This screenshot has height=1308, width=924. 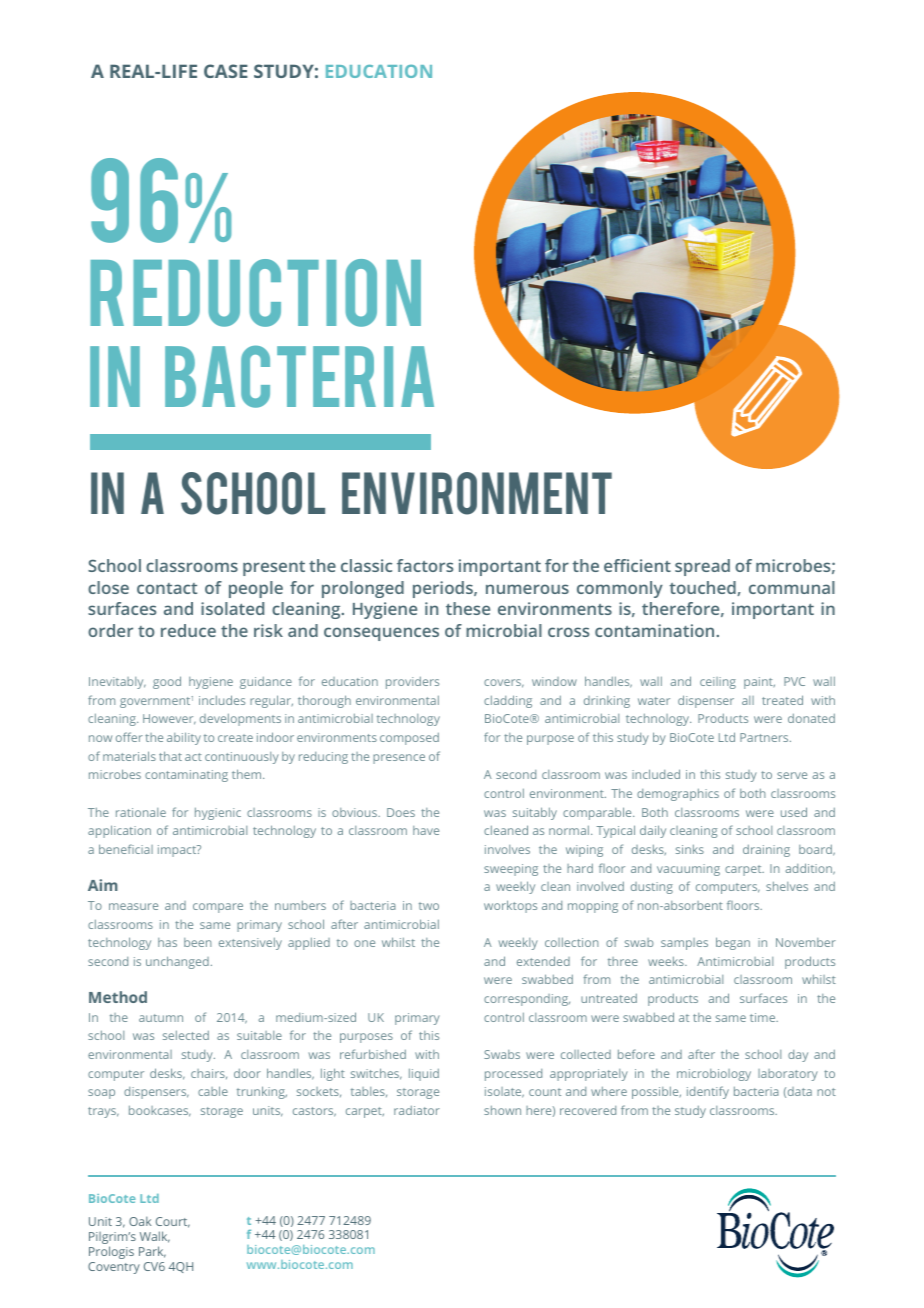 What do you see at coordinates (703, 588) in the screenshot?
I see `touched` at bounding box center [703, 588].
